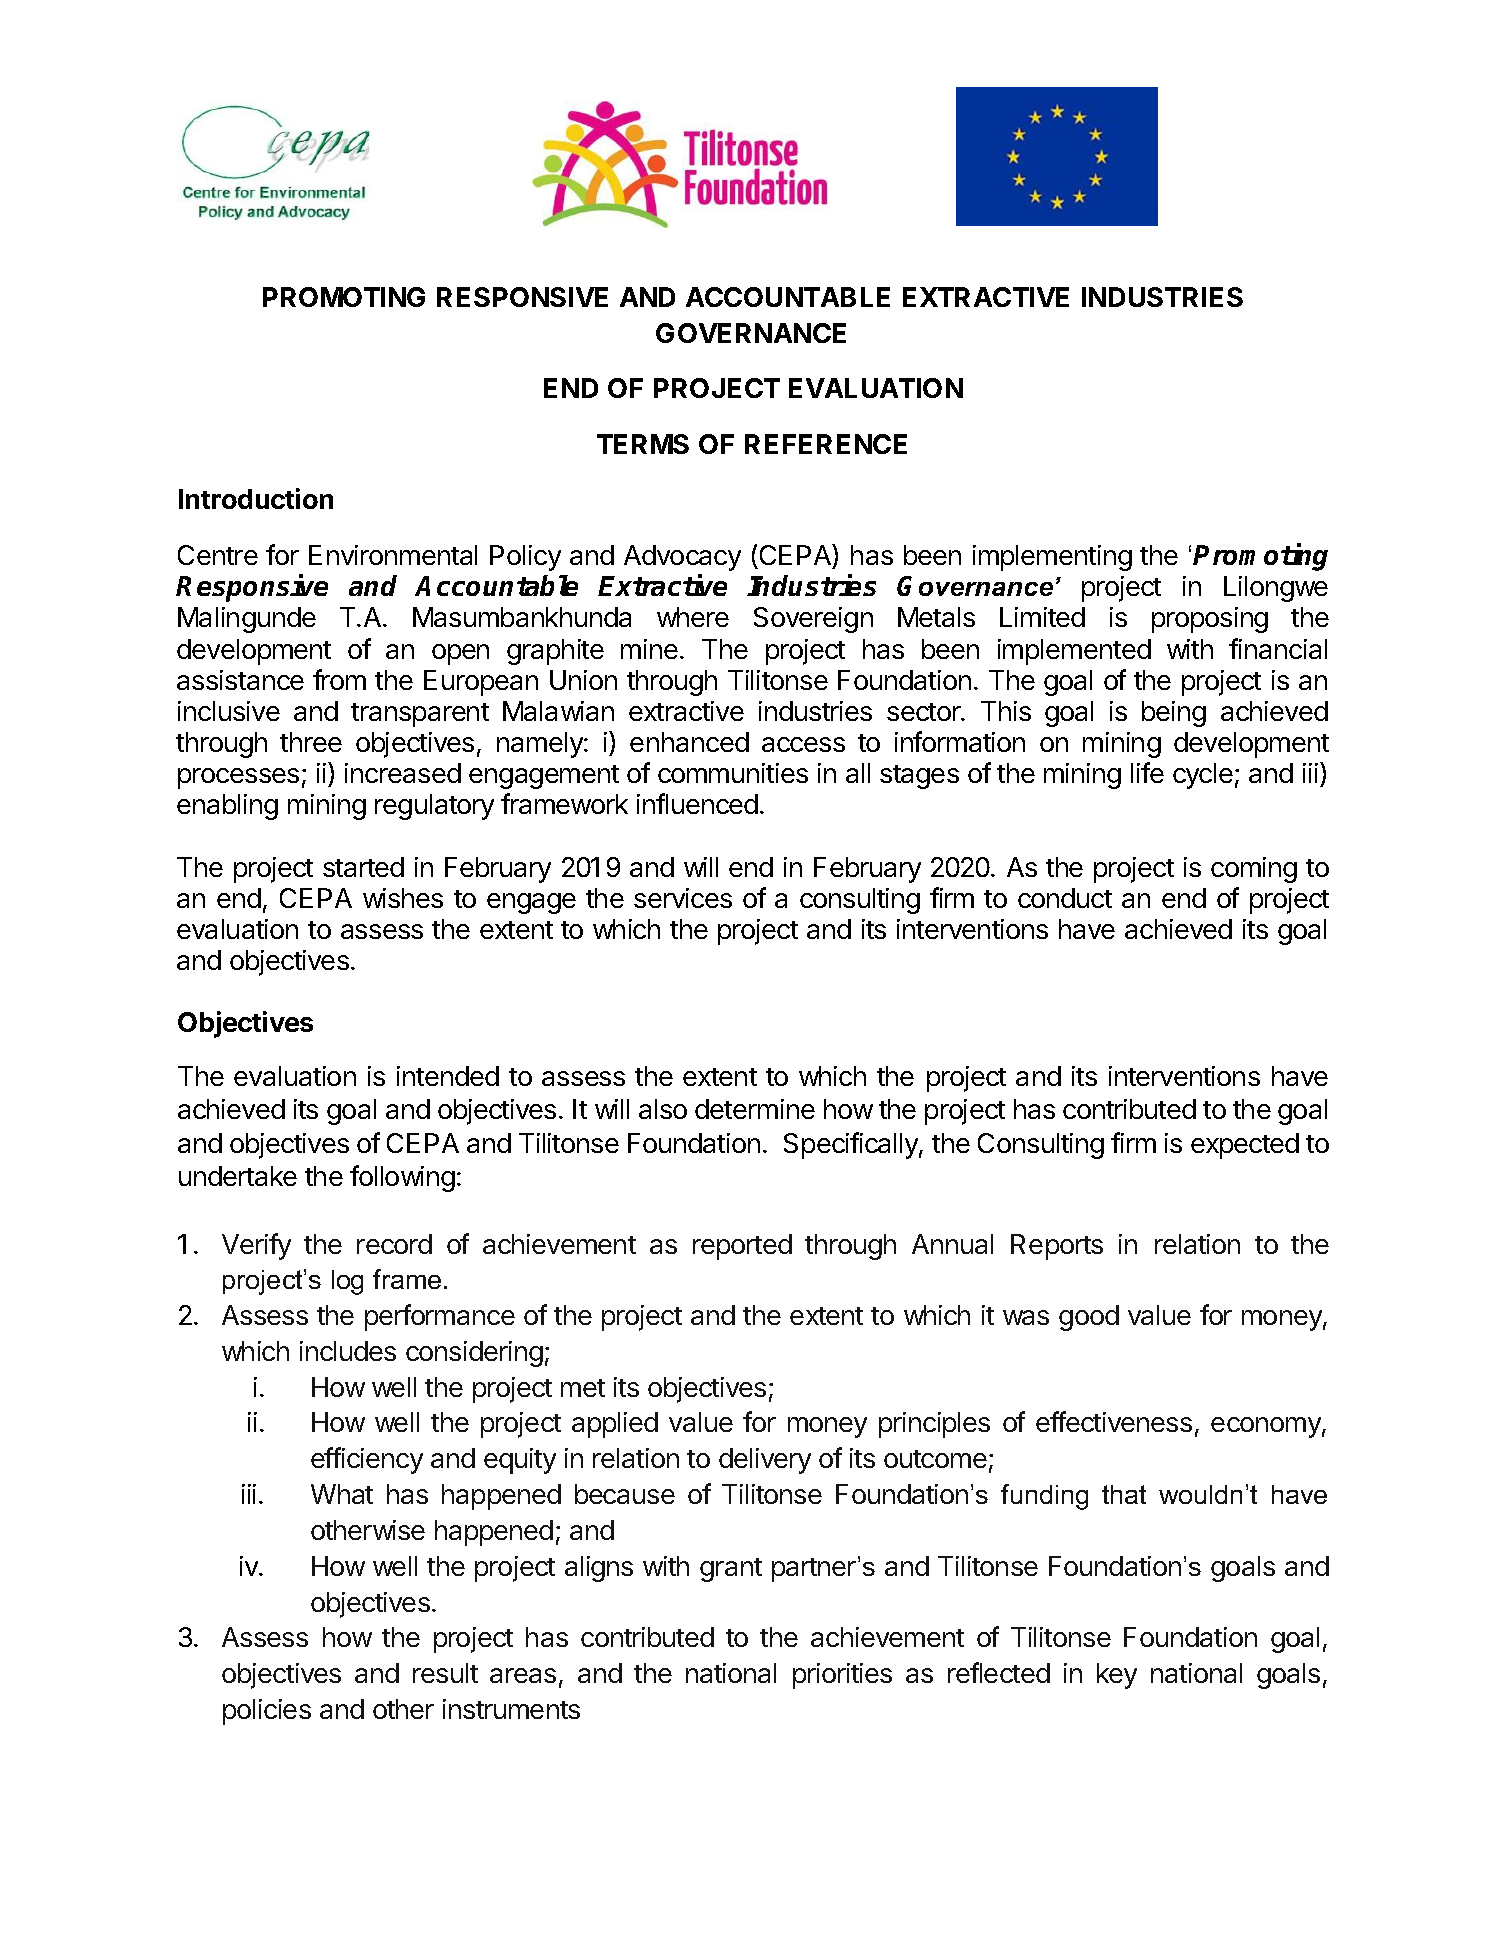 Image resolution: width=1506 pixels, height=1949 pixels. I want to click on reported, so click(742, 1247).
